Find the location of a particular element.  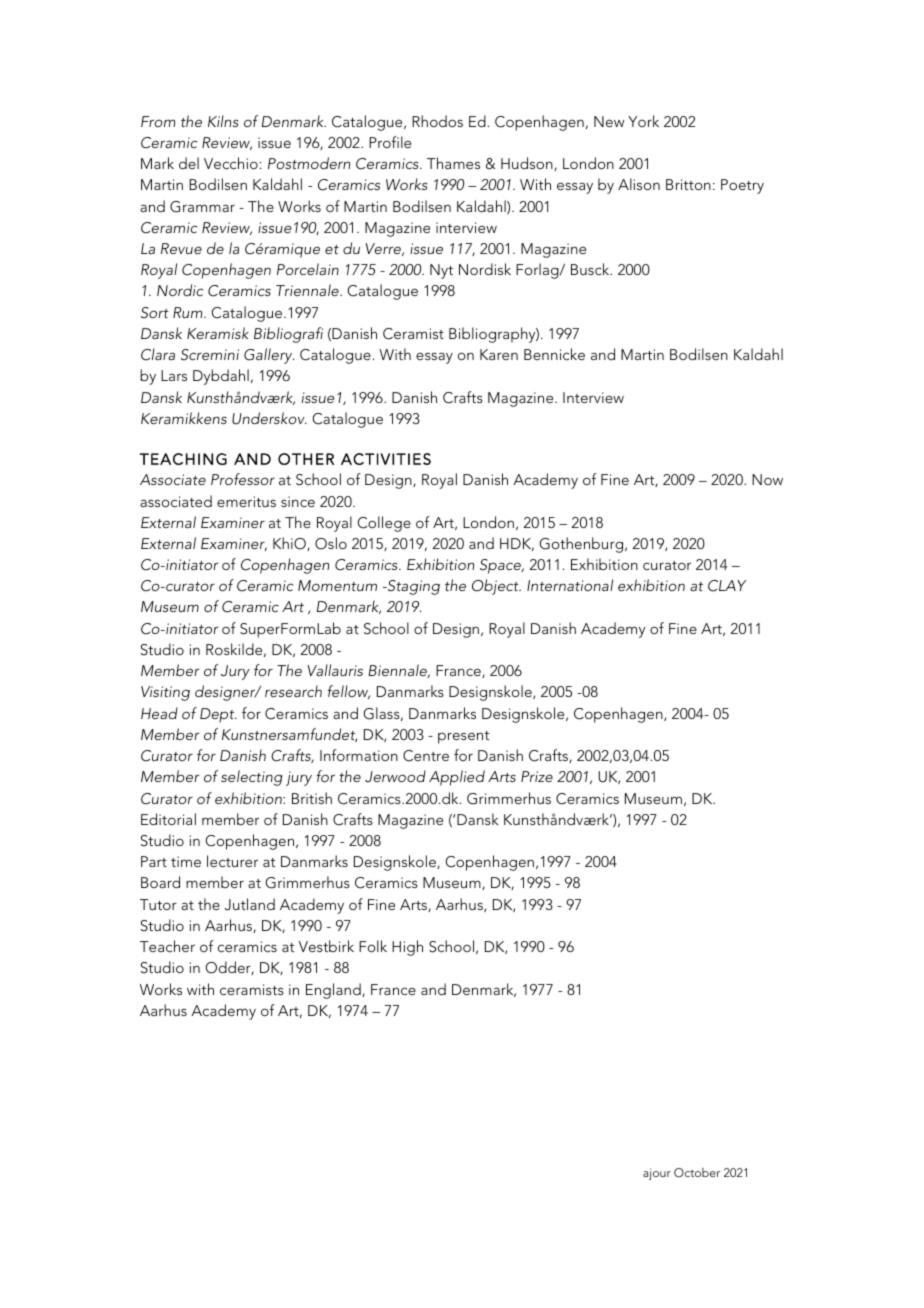

England is located at coordinates (334, 991).
